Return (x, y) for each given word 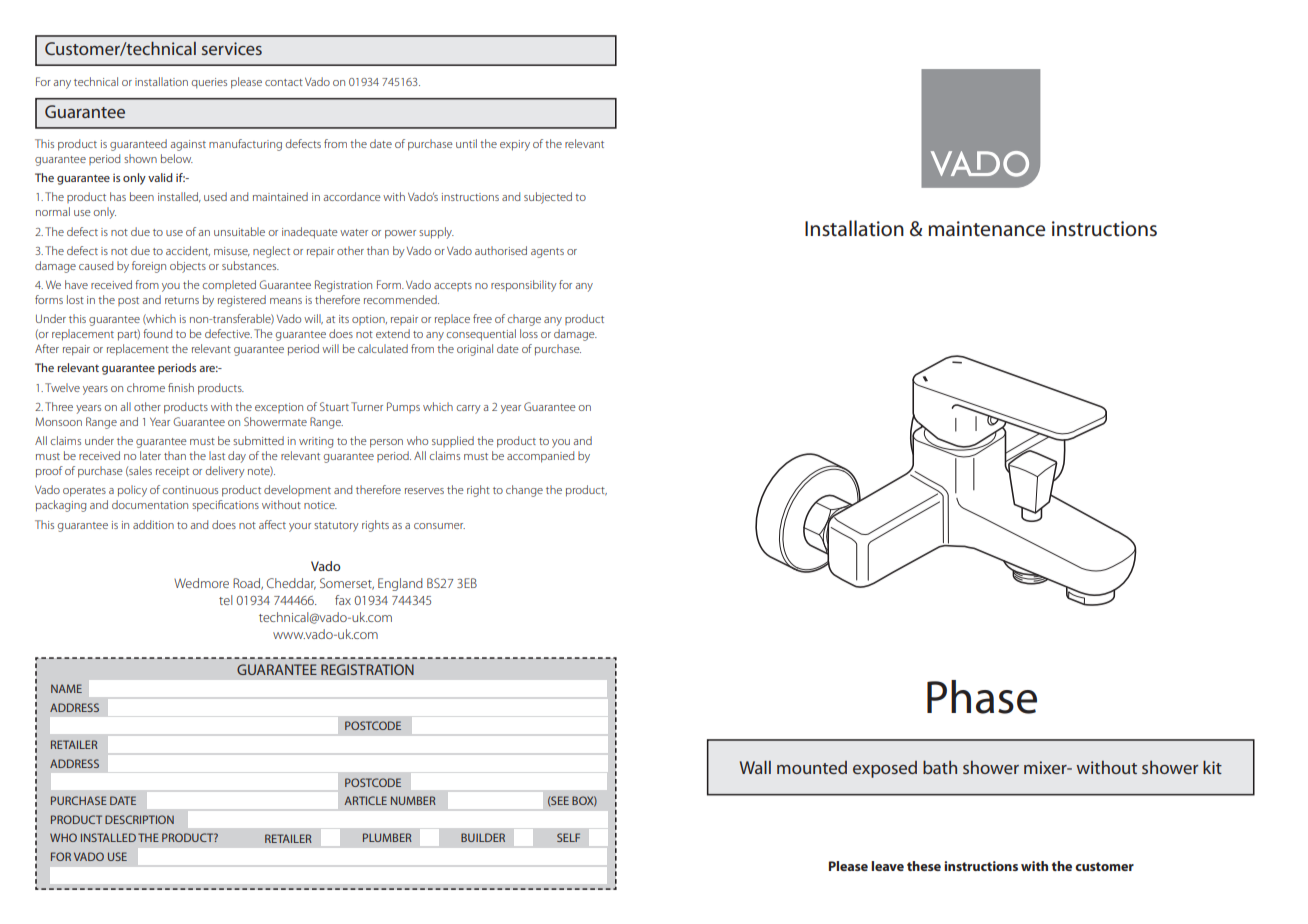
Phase (982, 697)
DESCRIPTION (139, 819)
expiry (515, 145)
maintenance (986, 229)
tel (225, 600)
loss (529, 333)
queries (209, 83)
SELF (568, 837)
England (400, 584)
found (157, 333)
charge (524, 320)
